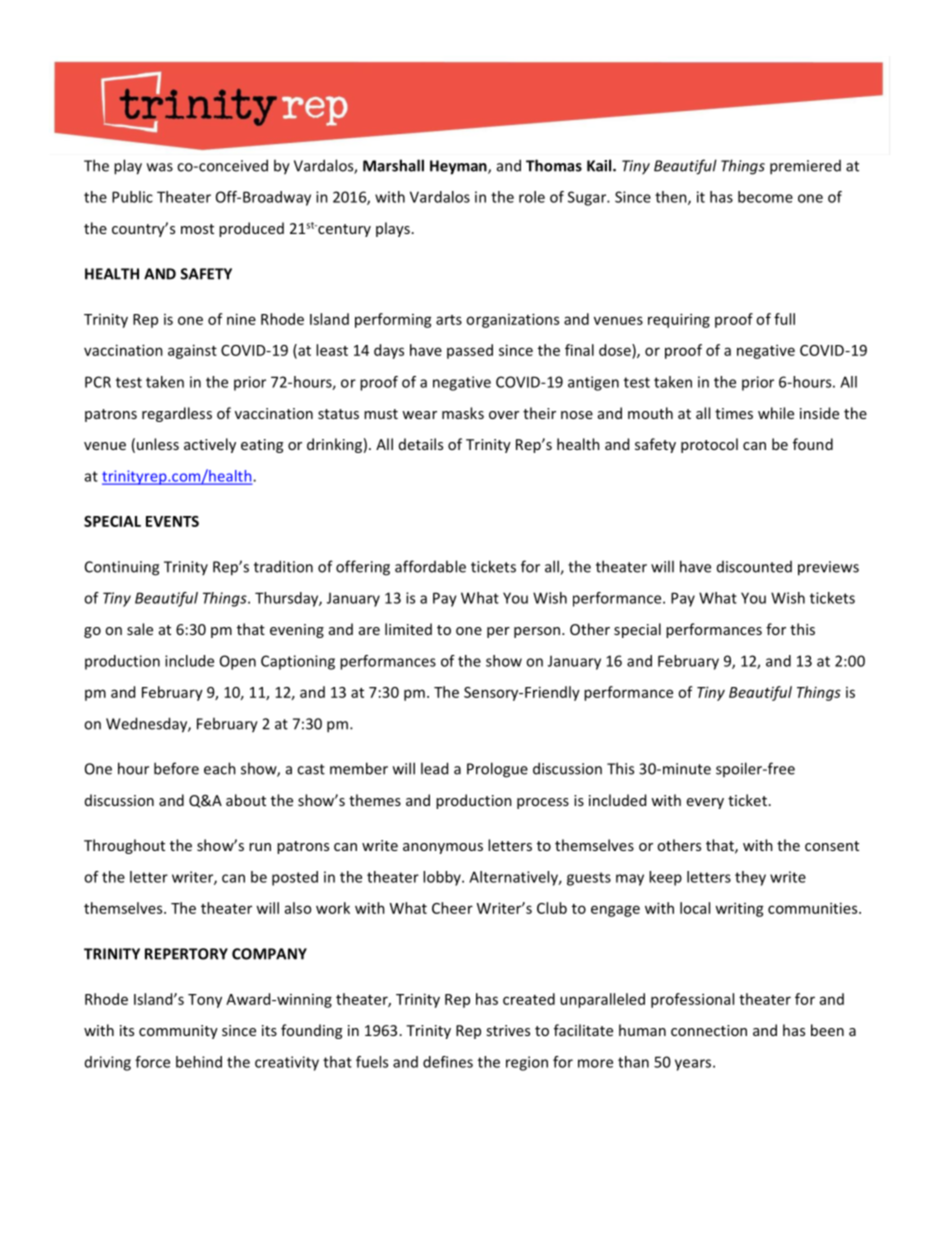 This screenshot has width=952, height=1233. What do you see at coordinates (448, 1062) in the screenshot?
I see `defines` at bounding box center [448, 1062].
